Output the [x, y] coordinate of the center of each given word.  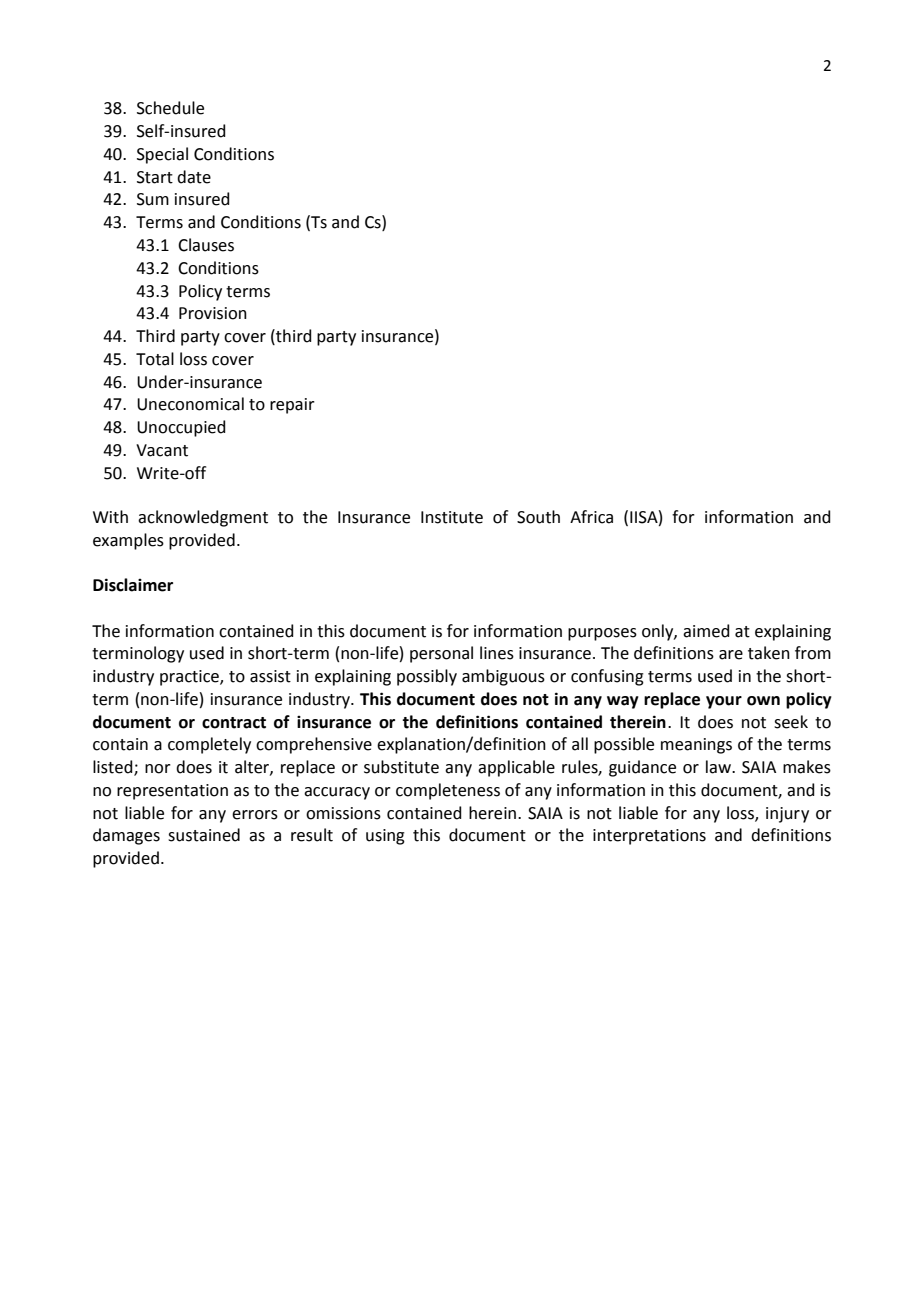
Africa [591, 517]
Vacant [162, 450]
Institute [452, 517]
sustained [204, 835]
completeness [448, 791]
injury [787, 815]
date [194, 177]
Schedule [170, 108]
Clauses [206, 245]
